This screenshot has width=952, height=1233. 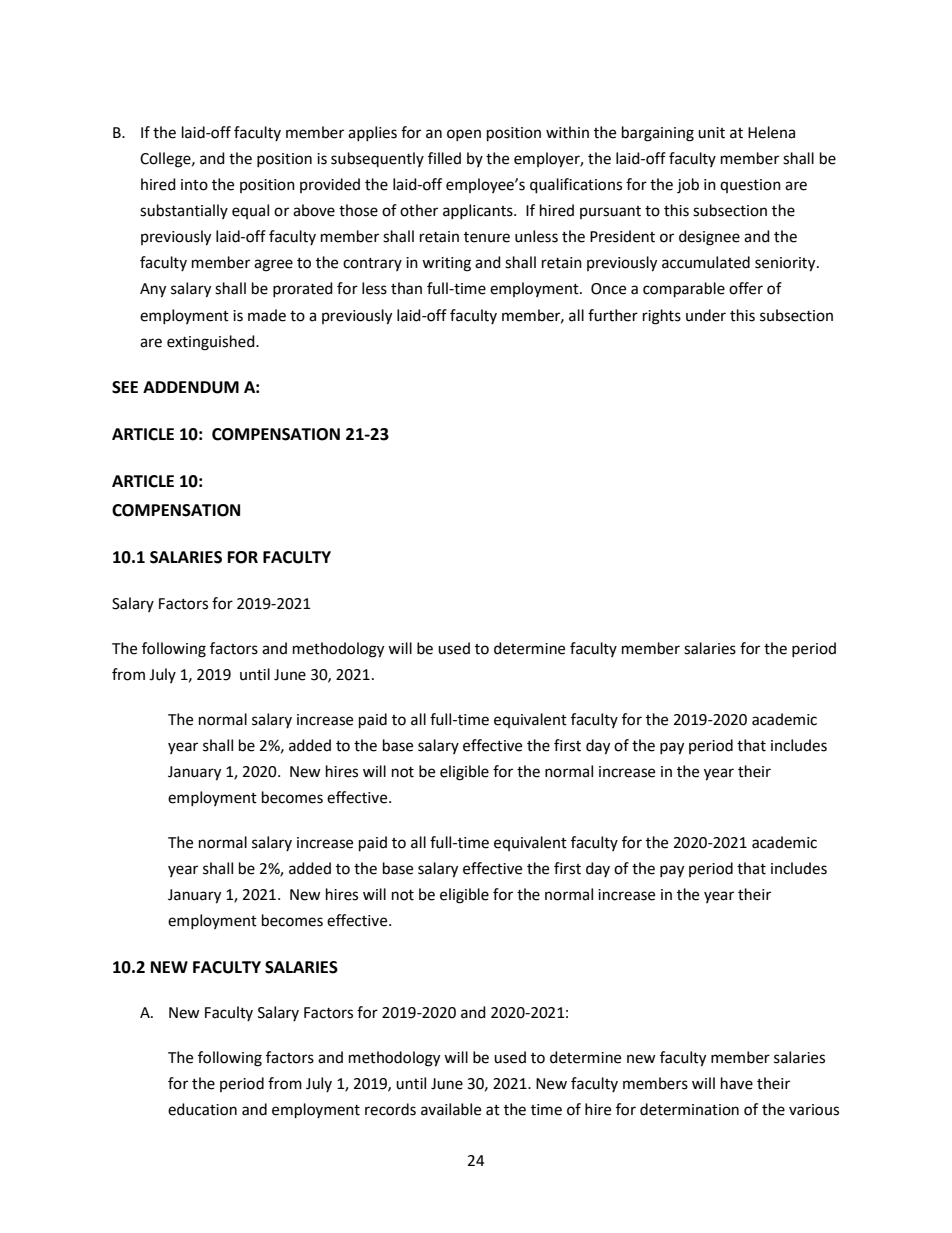 What do you see at coordinates (451, 1109) in the screenshot?
I see `available` at bounding box center [451, 1109].
